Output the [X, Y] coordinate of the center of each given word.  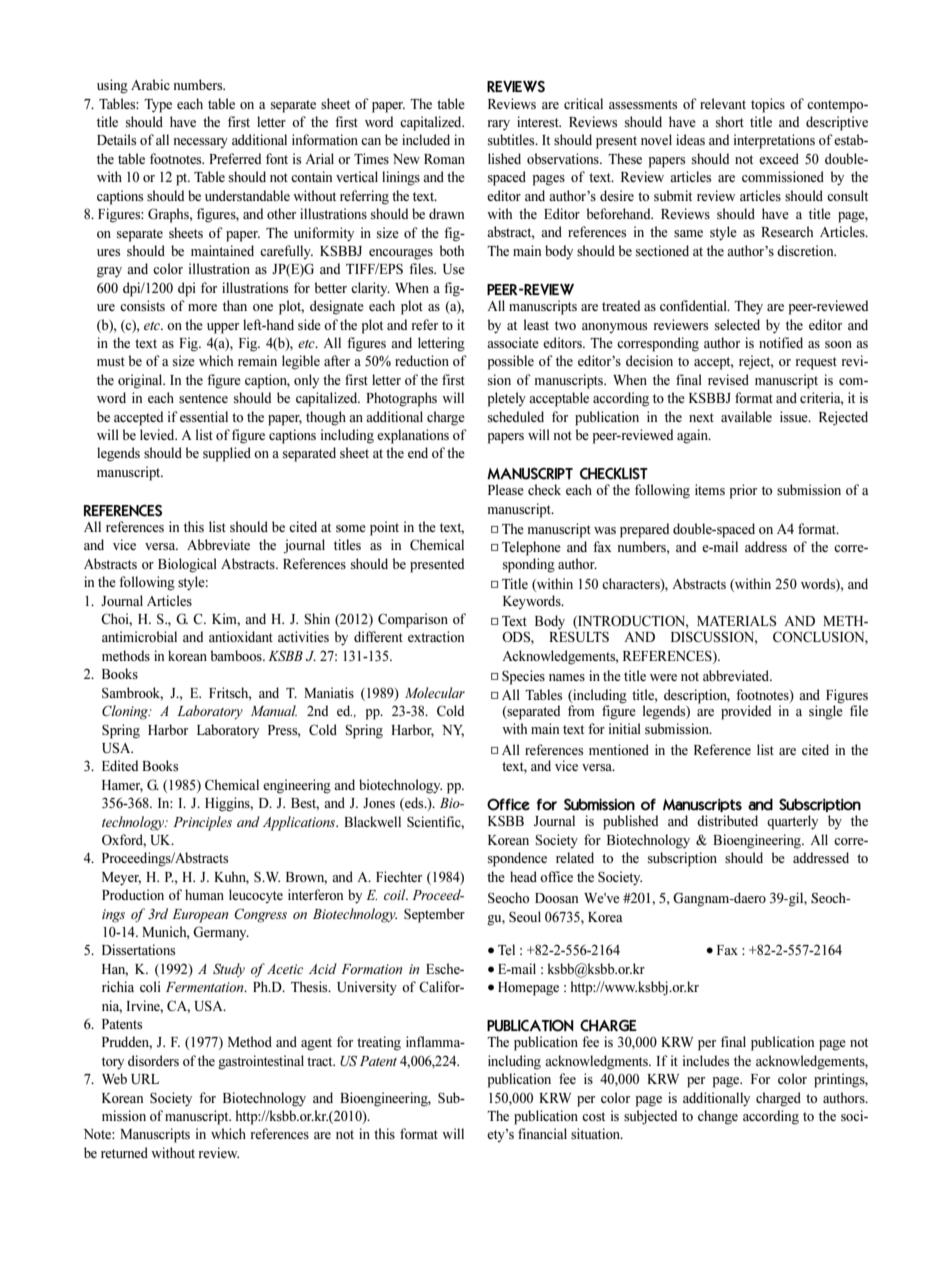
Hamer [122, 786]
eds [414, 804]
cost [593, 1116]
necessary [201, 143]
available [746, 416]
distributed [727, 820]
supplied [227, 454]
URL [145, 1079]
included [426, 139]
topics [768, 105]
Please [506, 489]
